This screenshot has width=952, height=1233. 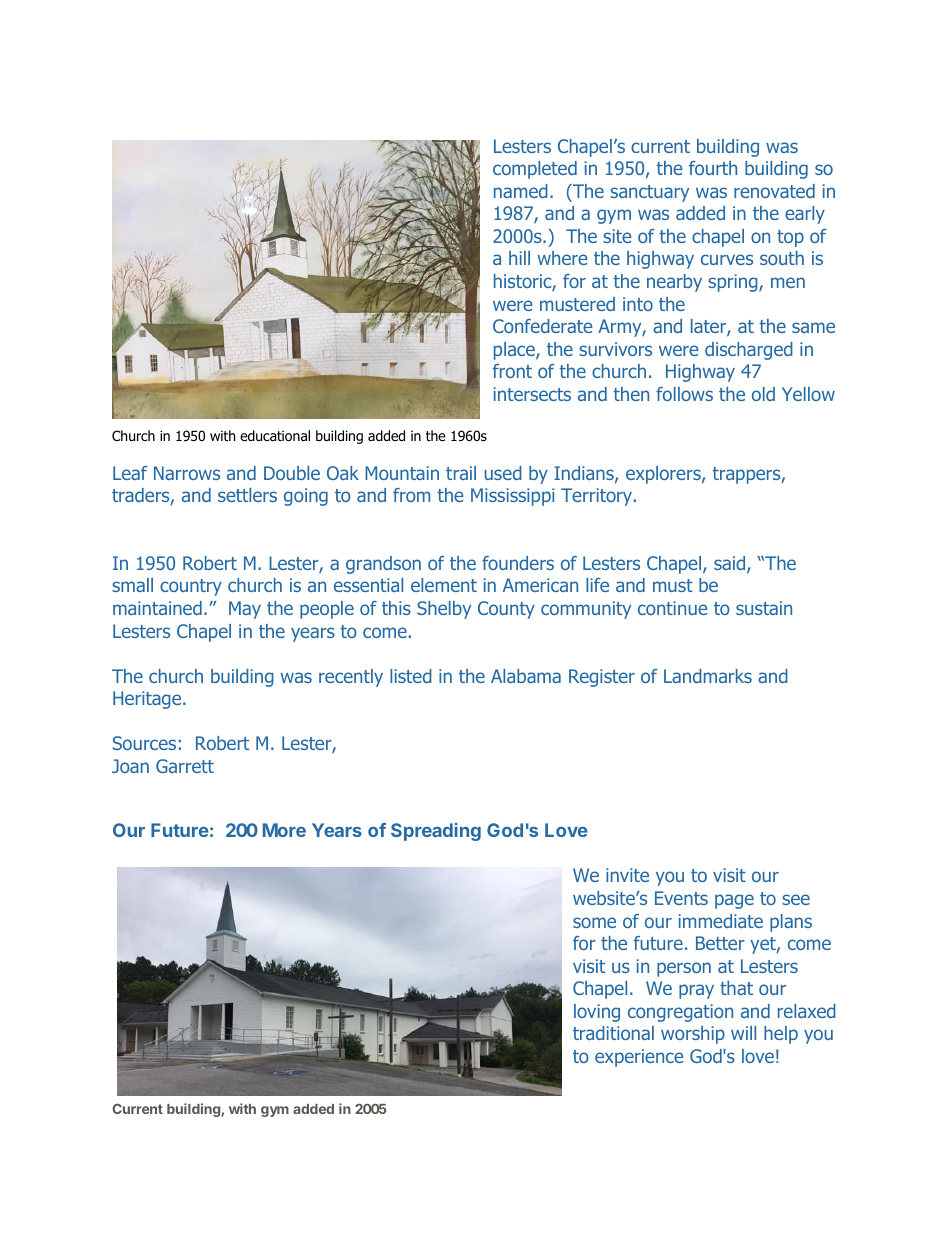 What do you see at coordinates (185, 766) in the screenshot?
I see `Garrett` at bounding box center [185, 766].
